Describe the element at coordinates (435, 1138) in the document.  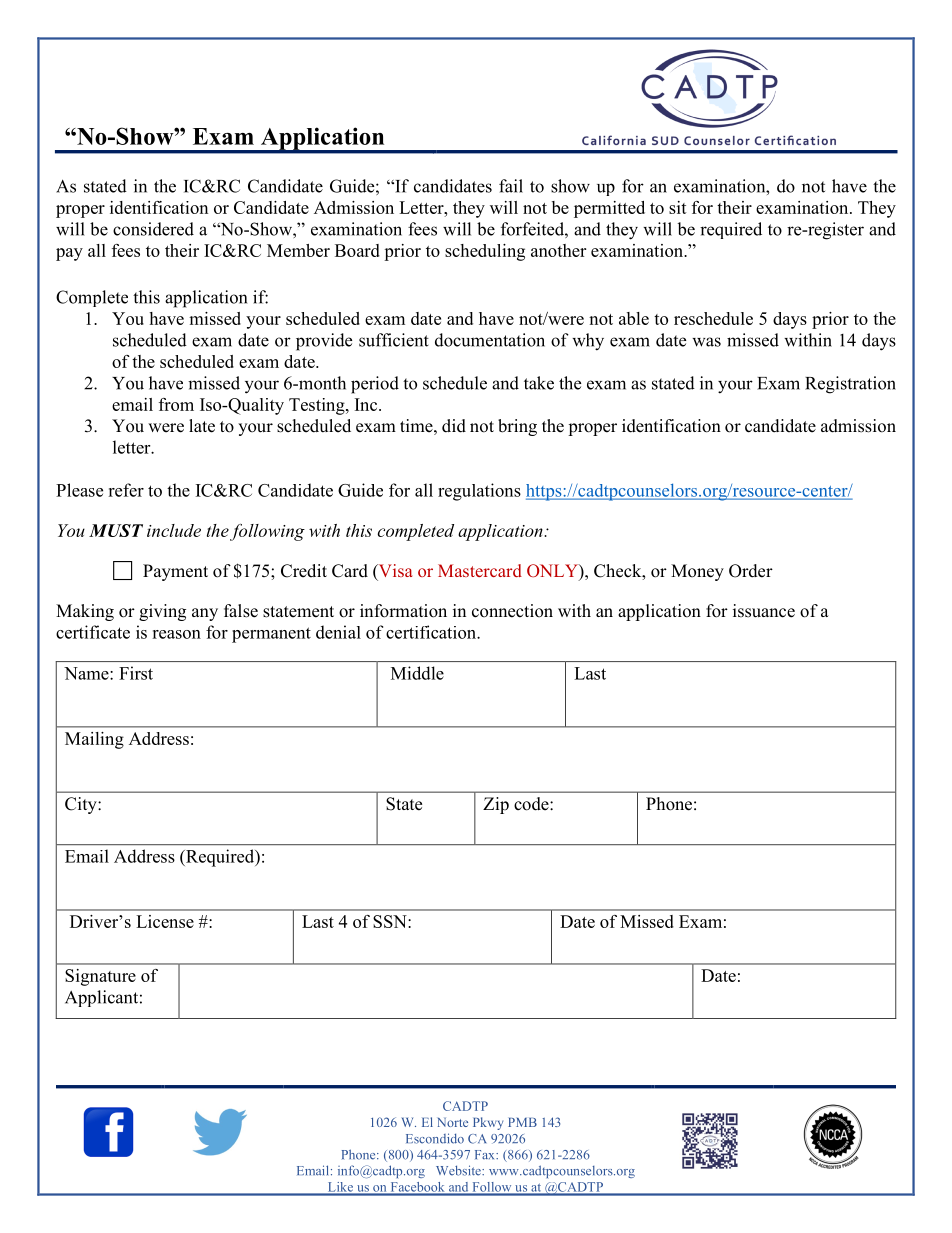
I see `Escondido` at that location.
